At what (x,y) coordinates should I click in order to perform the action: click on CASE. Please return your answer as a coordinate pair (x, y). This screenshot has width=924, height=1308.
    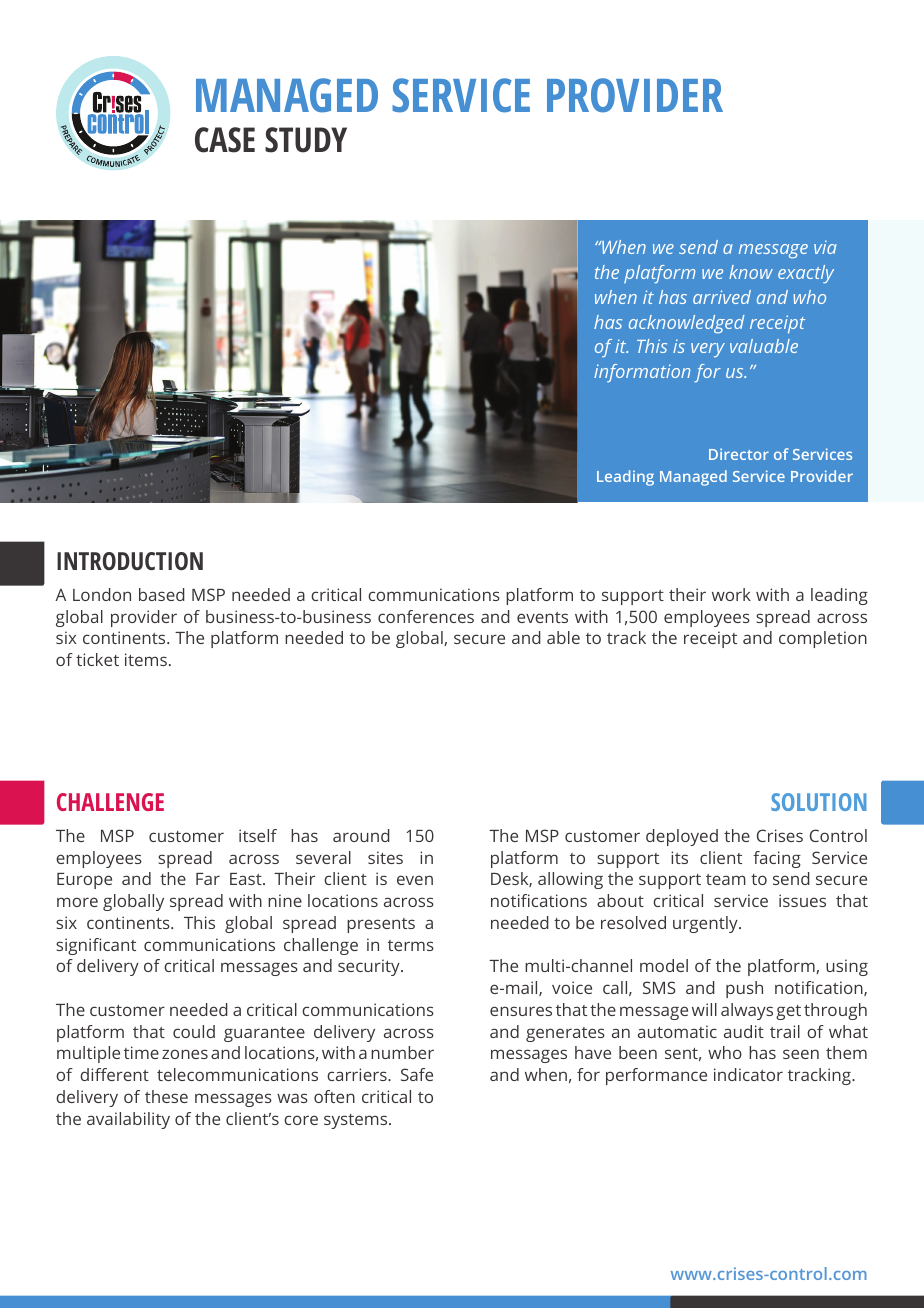
    Looking at the image, I should click on (225, 140).
